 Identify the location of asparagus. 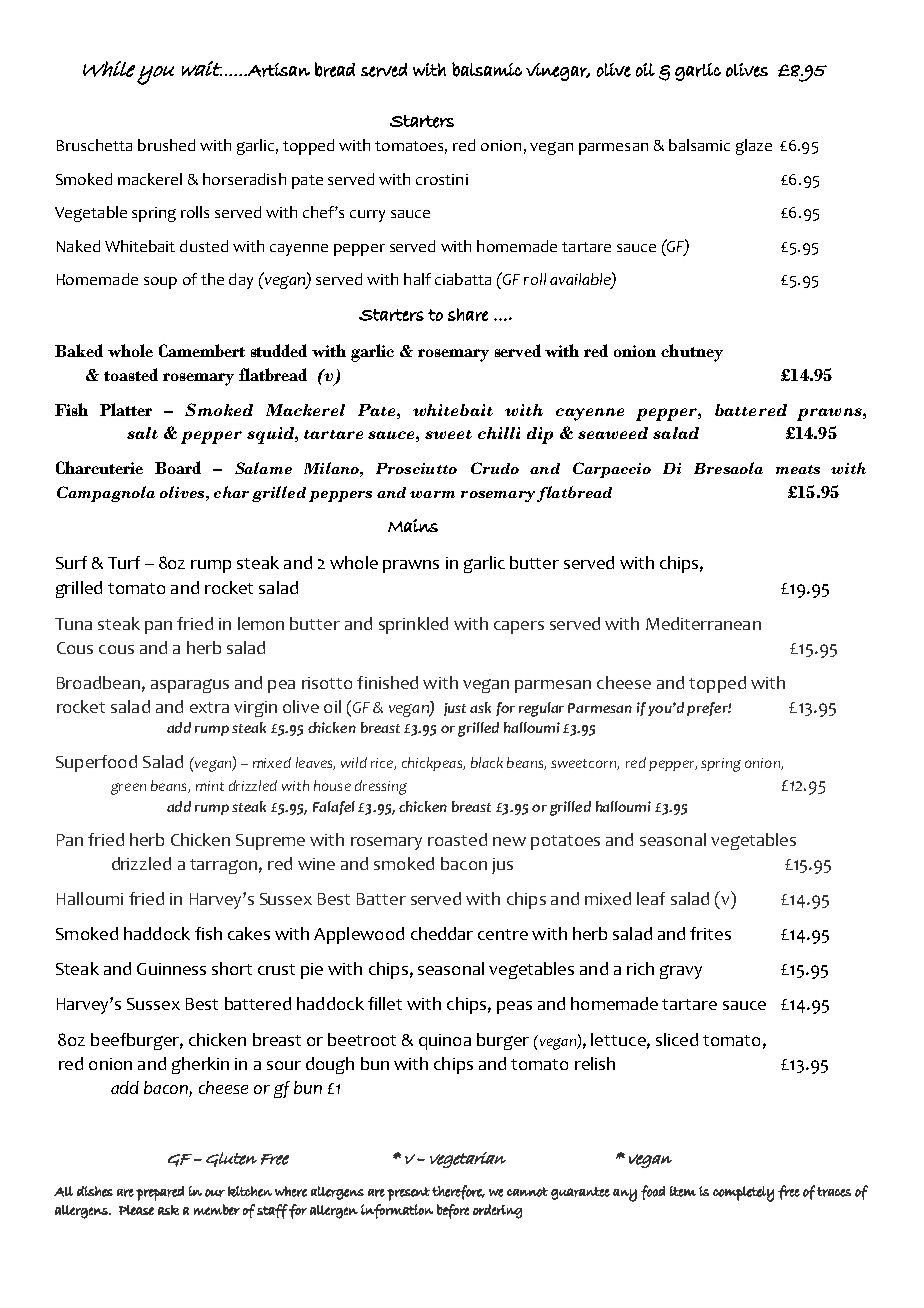
(190, 686).
